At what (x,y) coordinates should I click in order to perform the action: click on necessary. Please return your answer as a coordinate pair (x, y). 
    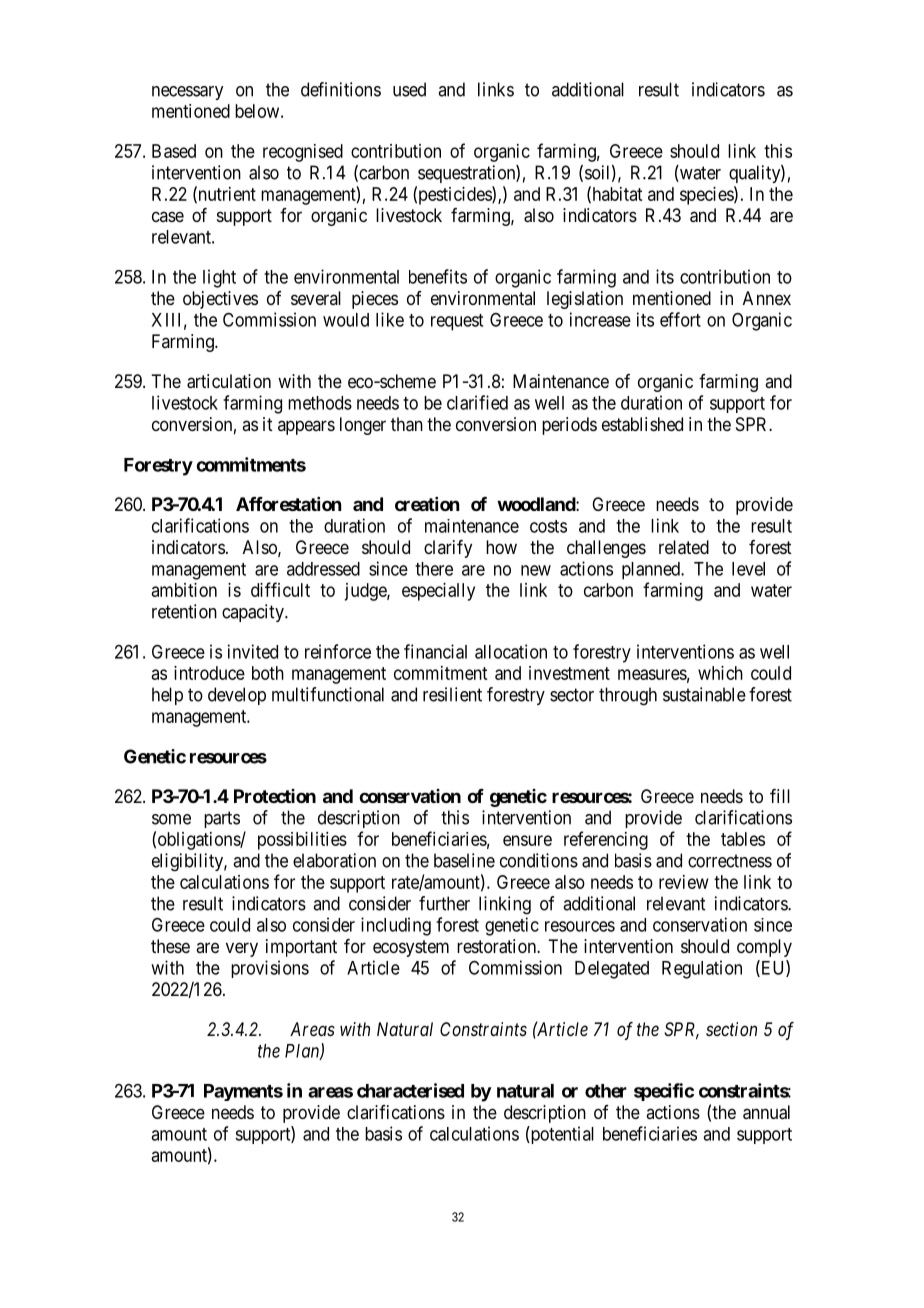
    Looking at the image, I should click on (187, 93).
